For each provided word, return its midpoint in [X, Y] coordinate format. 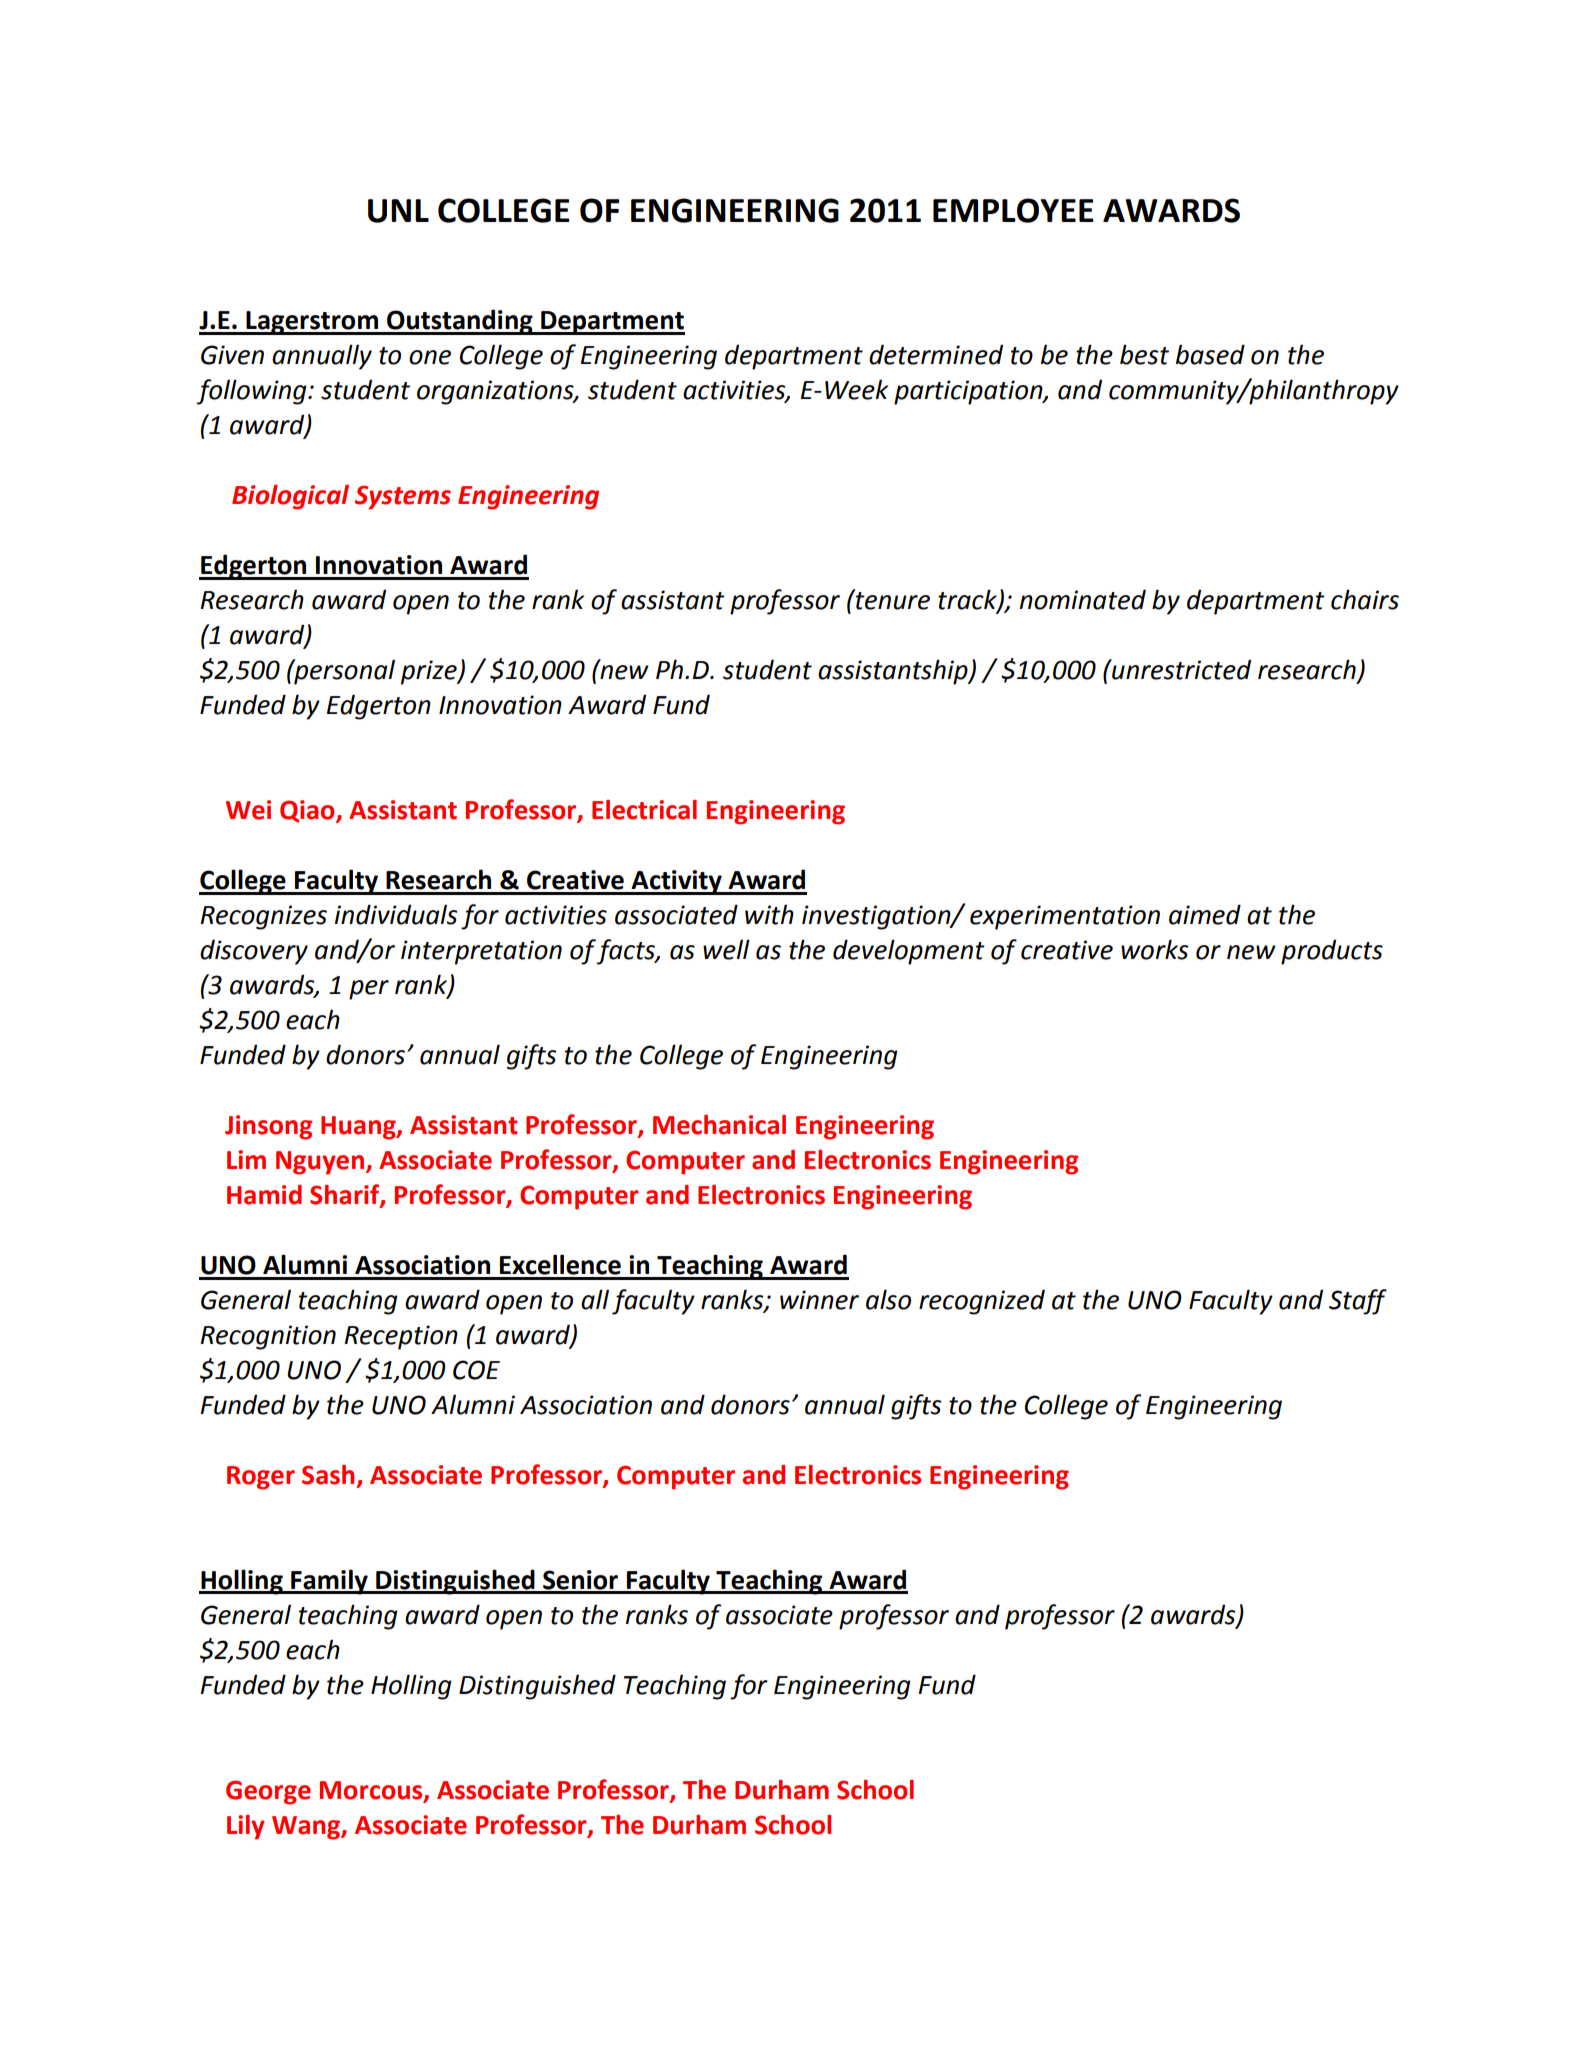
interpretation [481, 952]
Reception [401, 1337]
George [268, 1792]
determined [936, 354]
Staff [1358, 1302]
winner [819, 1300]
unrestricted [1180, 669]
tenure [892, 600]
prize [430, 672]
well [726, 949]
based [1210, 354]
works [1154, 949]
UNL [398, 211]
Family [329, 1582]
